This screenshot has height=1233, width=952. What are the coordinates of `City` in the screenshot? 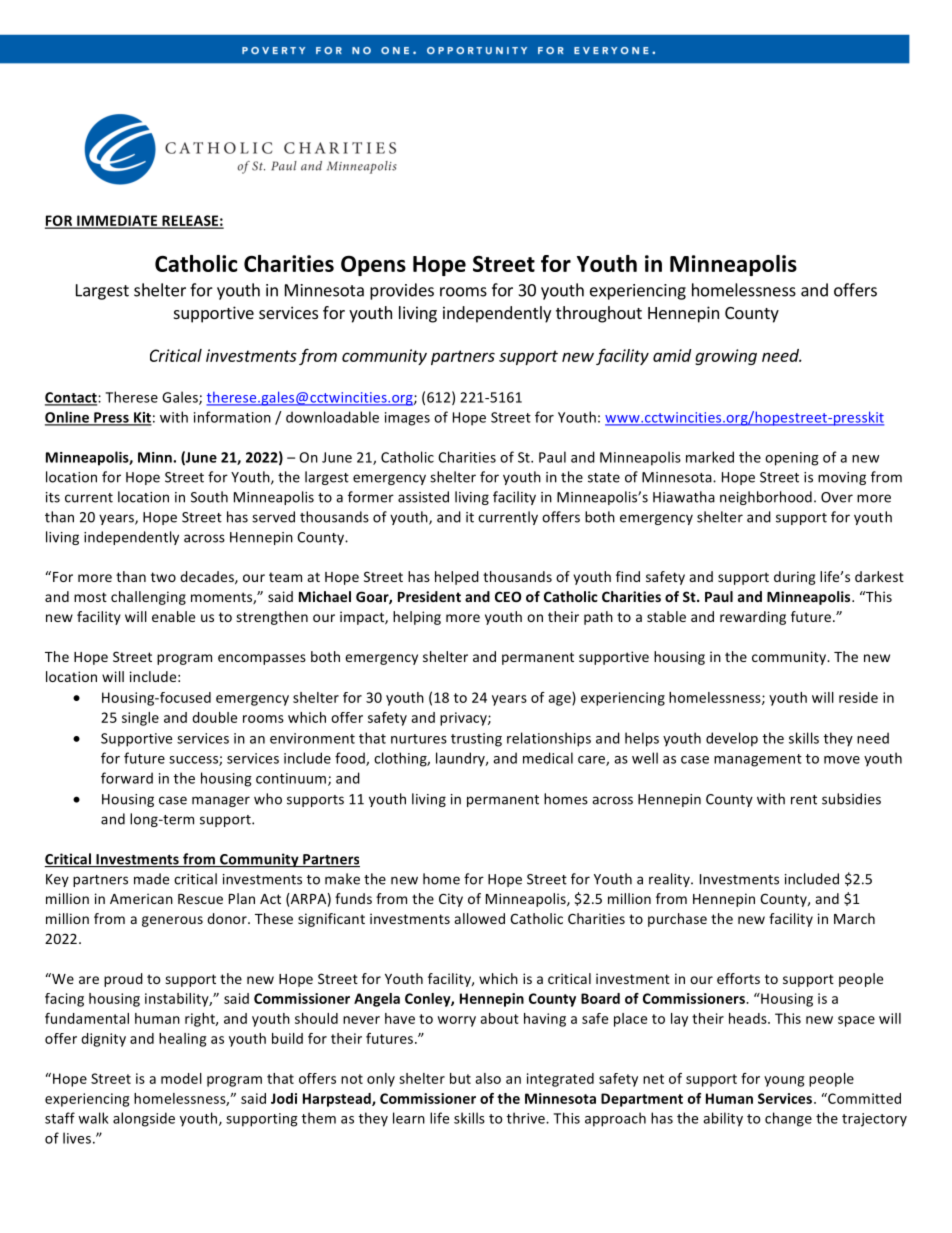 It's located at (451, 900).
